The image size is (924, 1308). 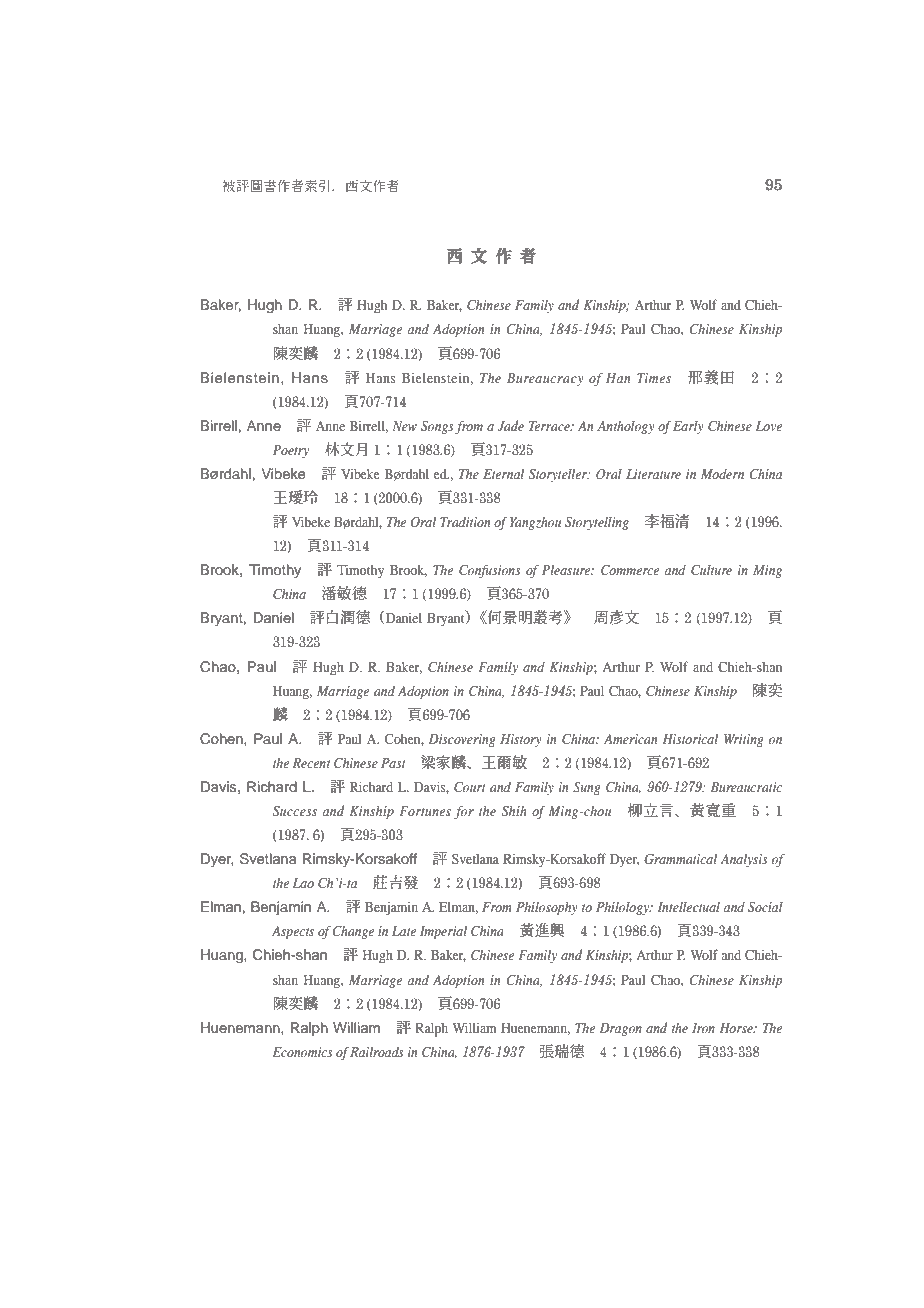 What do you see at coordinates (303, 883) in the screenshot?
I see `Lao` at bounding box center [303, 883].
